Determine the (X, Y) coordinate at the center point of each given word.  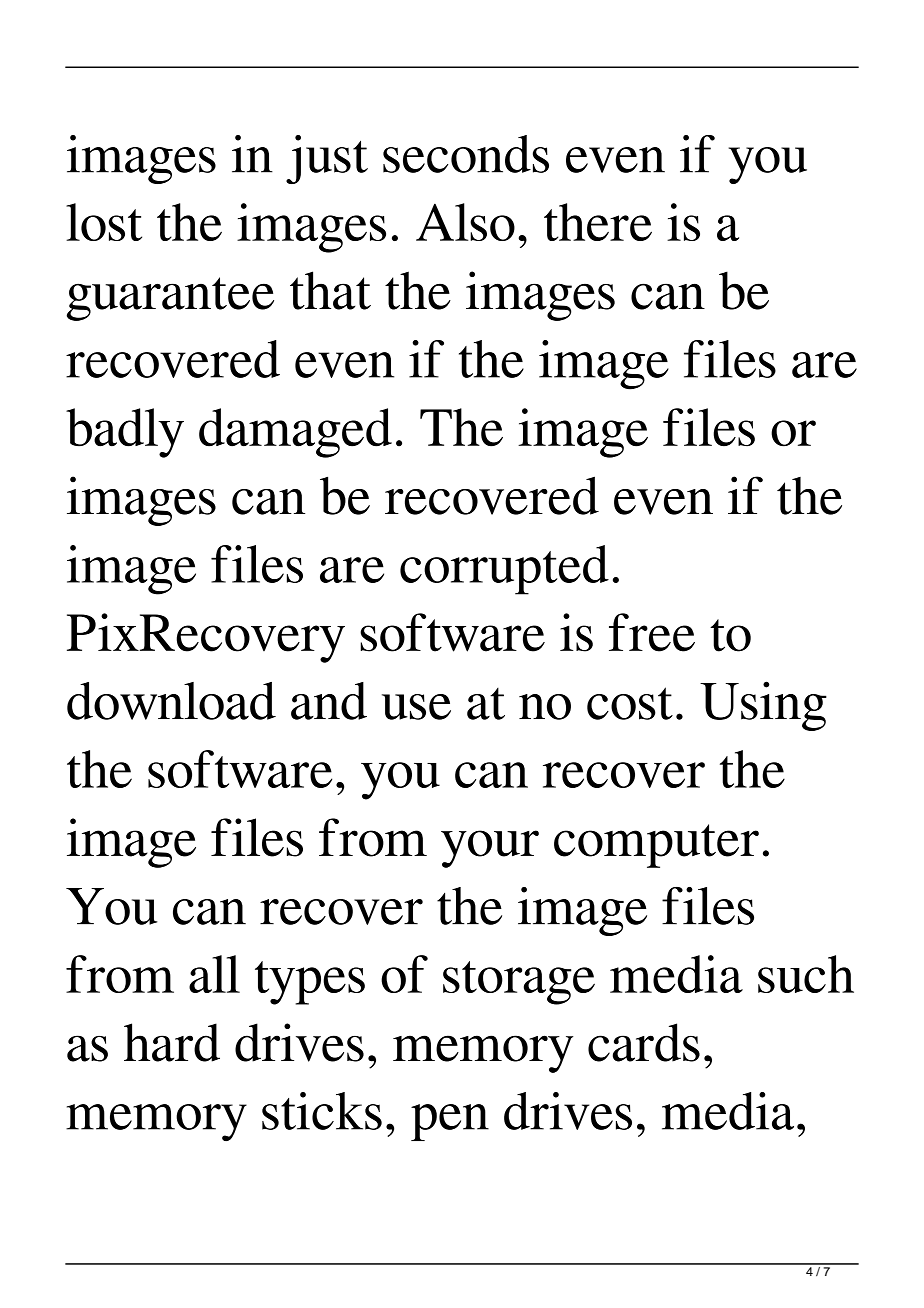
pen (450, 1122)
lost (104, 222)
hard (172, 1042)
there (598, 222)
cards (644, 1042)
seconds (466, 154)
